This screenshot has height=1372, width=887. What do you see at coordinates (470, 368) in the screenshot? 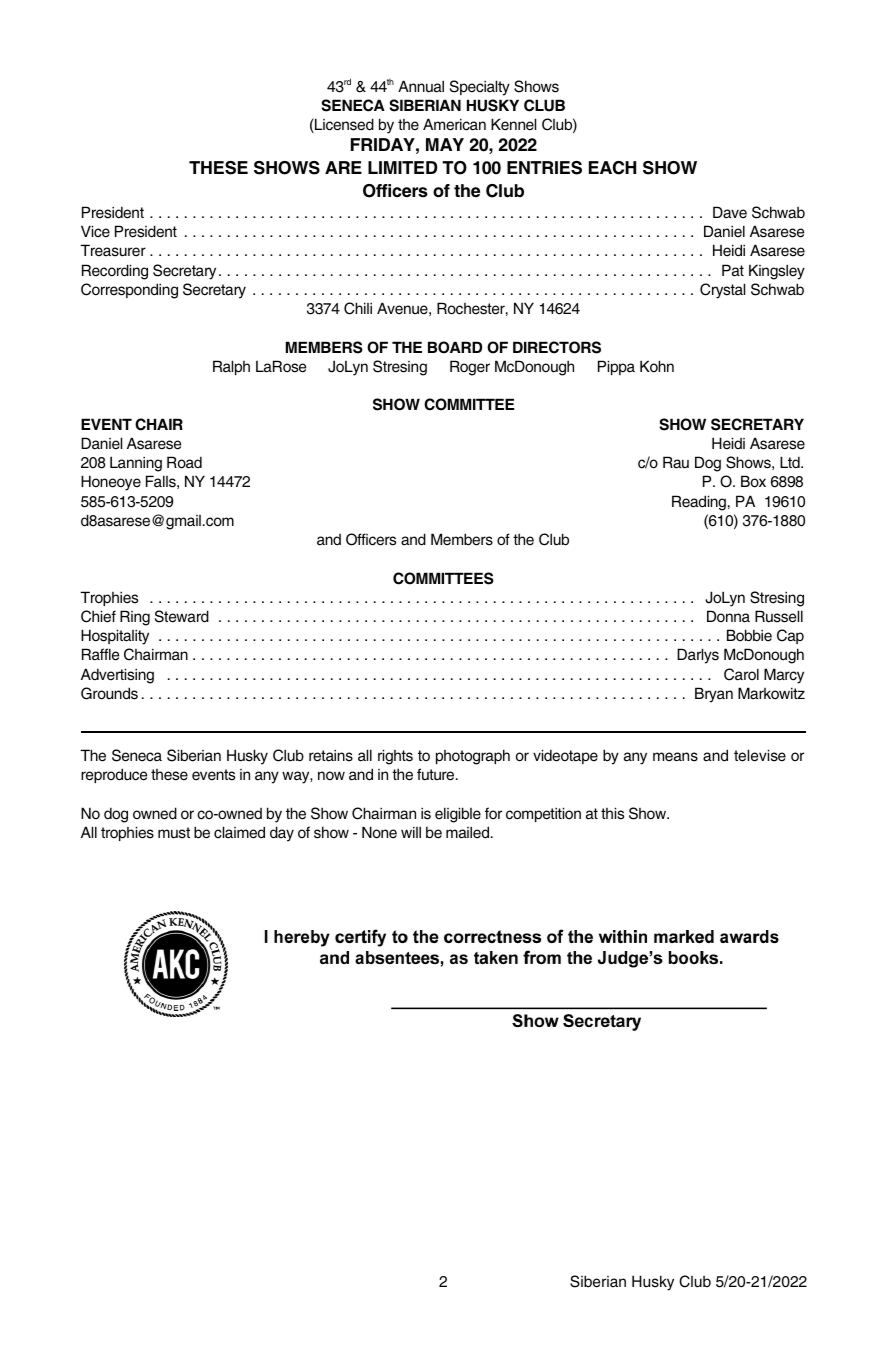
I see `Roger` at bounding box center [470, 368].
